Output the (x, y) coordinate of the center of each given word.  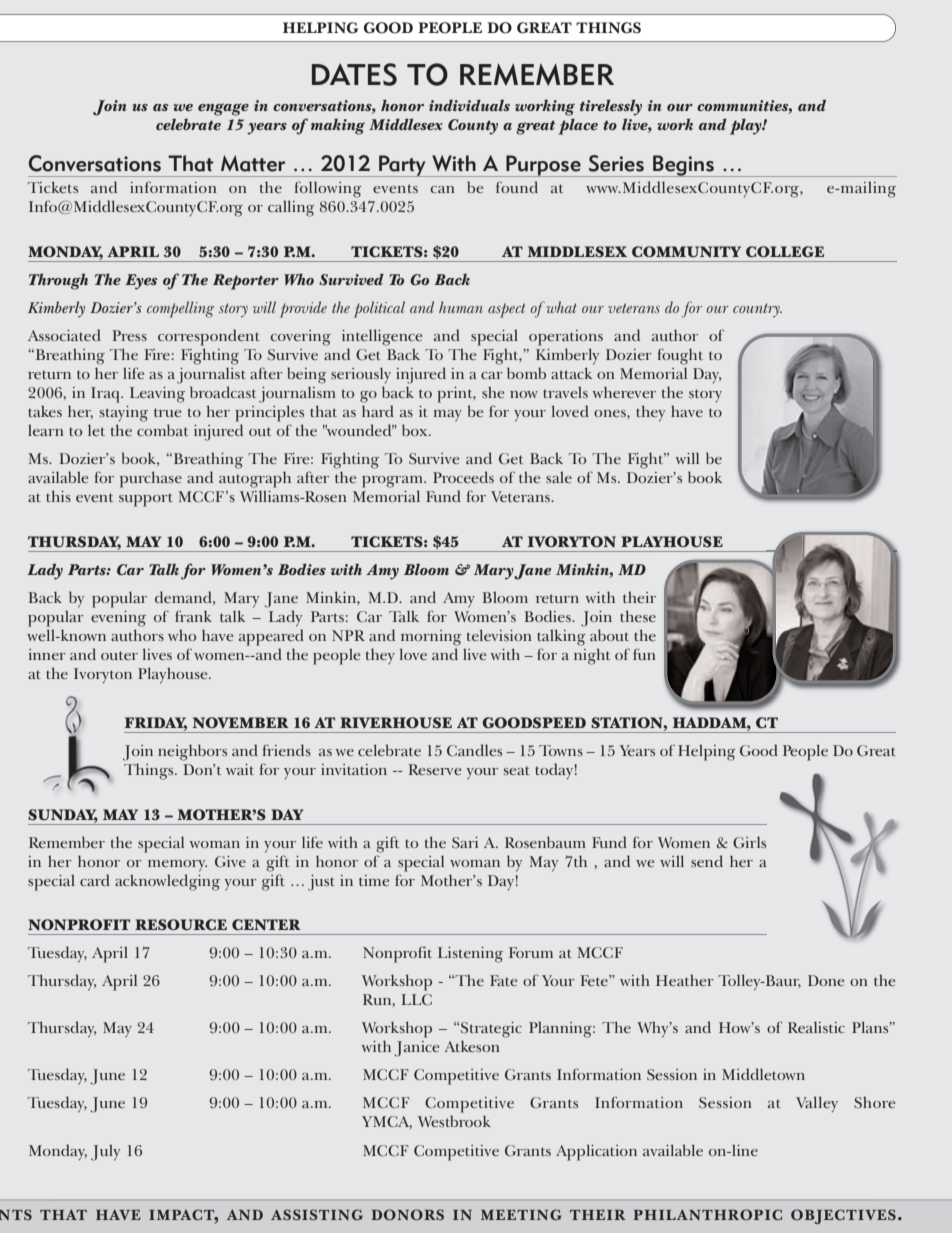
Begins (683, 166)
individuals (469, 105)
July (105, 1152)
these (638, 616)
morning (431, 638)
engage (223, 109)
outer (119, 655)
